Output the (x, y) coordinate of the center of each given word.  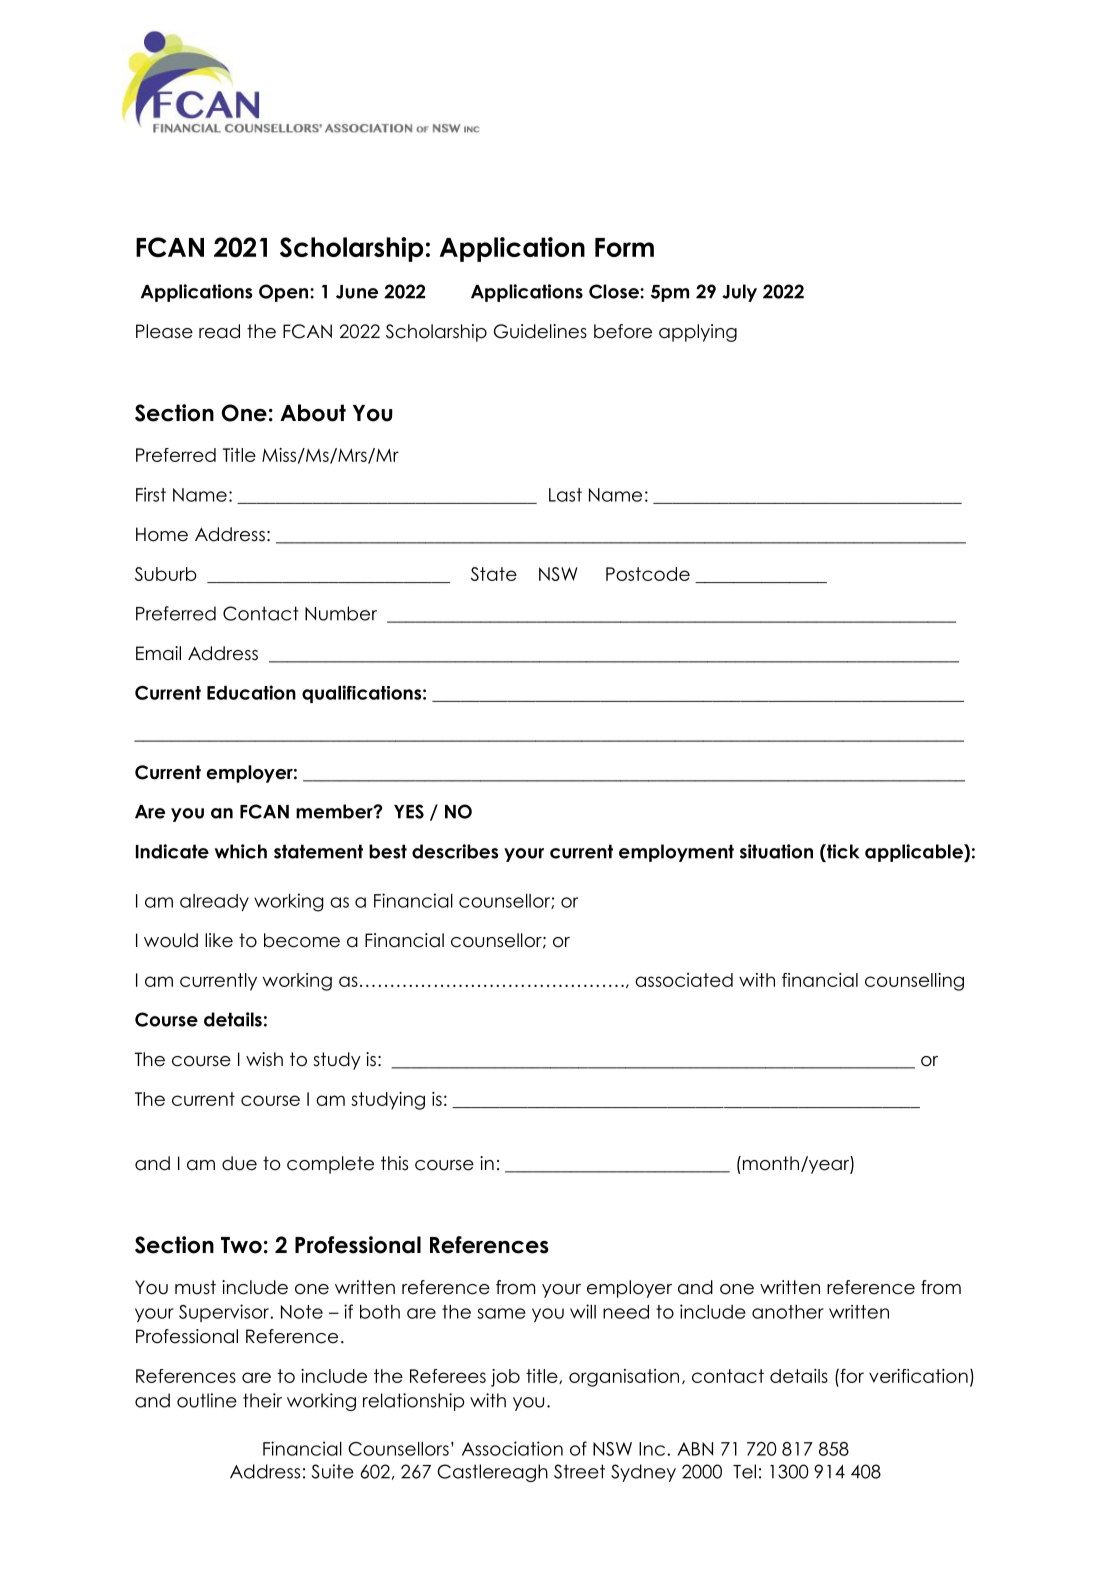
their (262, 1400)
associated (684, 980)
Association (512, 1448)
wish (264, 1059)
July (739, 293)
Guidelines (540, 331)
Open (285, 293)
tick (842, 851)
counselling (914, 982)
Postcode (648, 574)
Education (251, 692)
